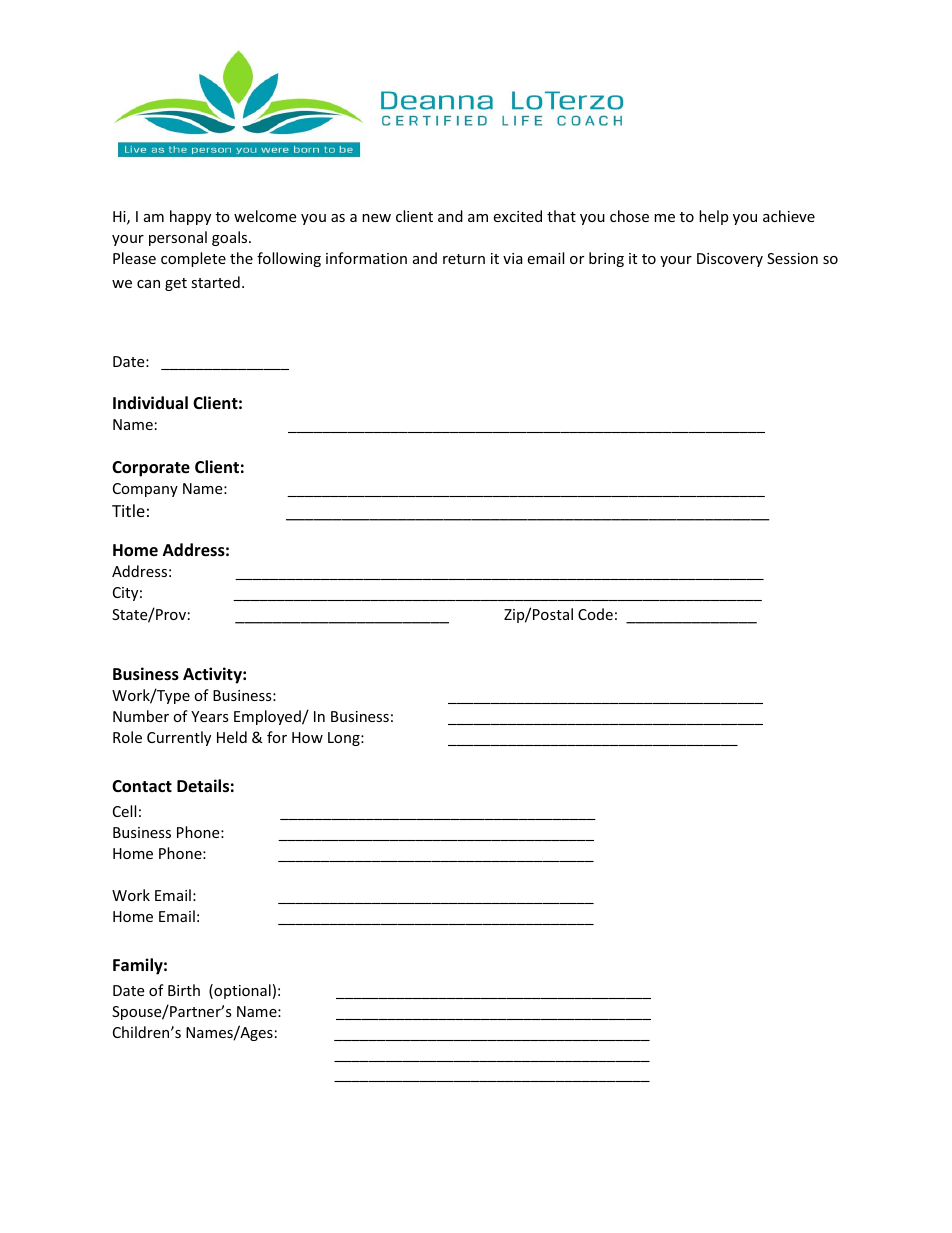 This screenshot has width=952, height=1233. I want to click on Discovery, so click(730, 260).
